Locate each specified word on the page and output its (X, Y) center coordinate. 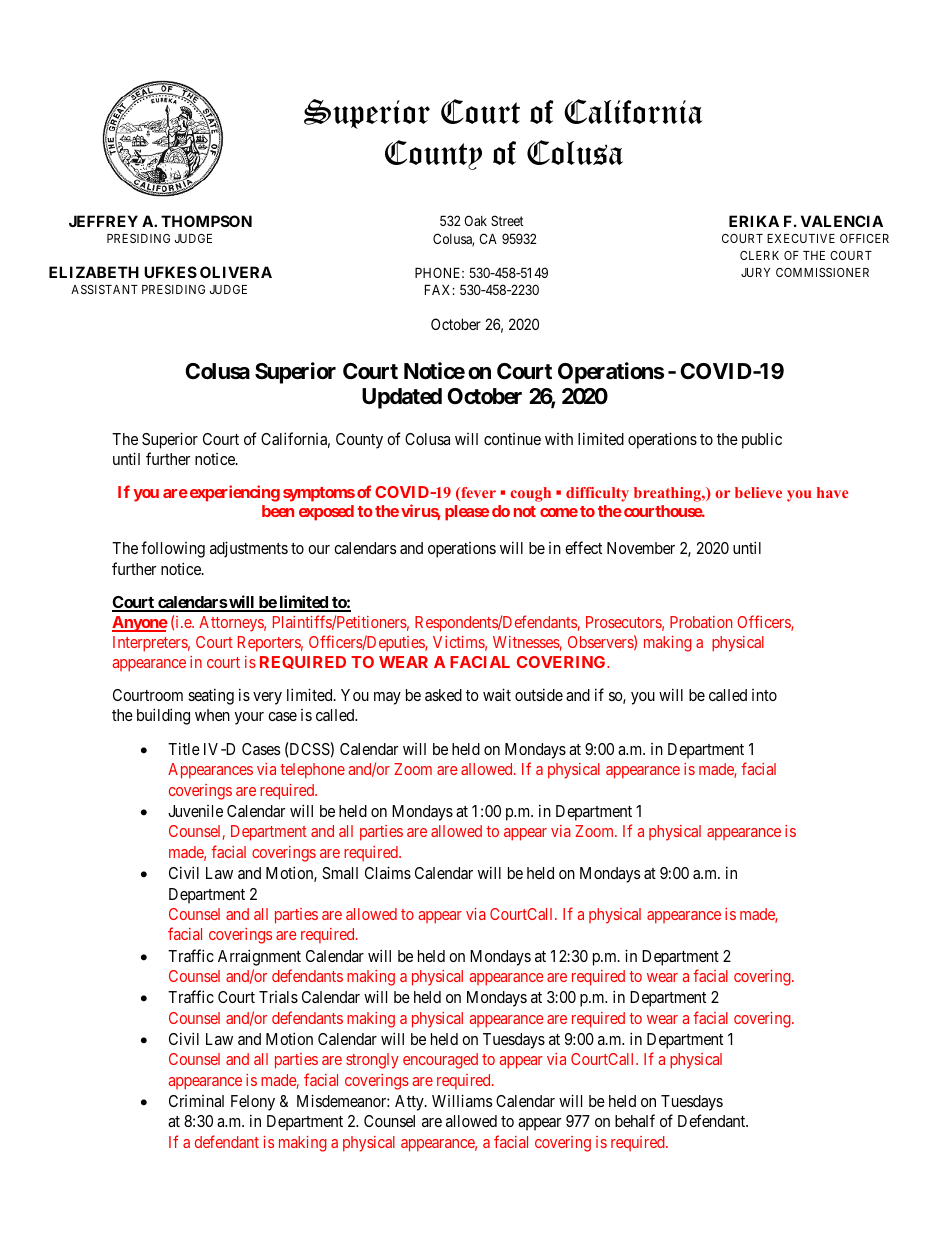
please (467, 513)
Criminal (196, 1101)
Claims (388, 872)
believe (758, 492)
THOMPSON (206, 221)
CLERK (759, 255)
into (764, 695)
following (173, 549)
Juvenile (195, 811)
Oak (475, 220)
